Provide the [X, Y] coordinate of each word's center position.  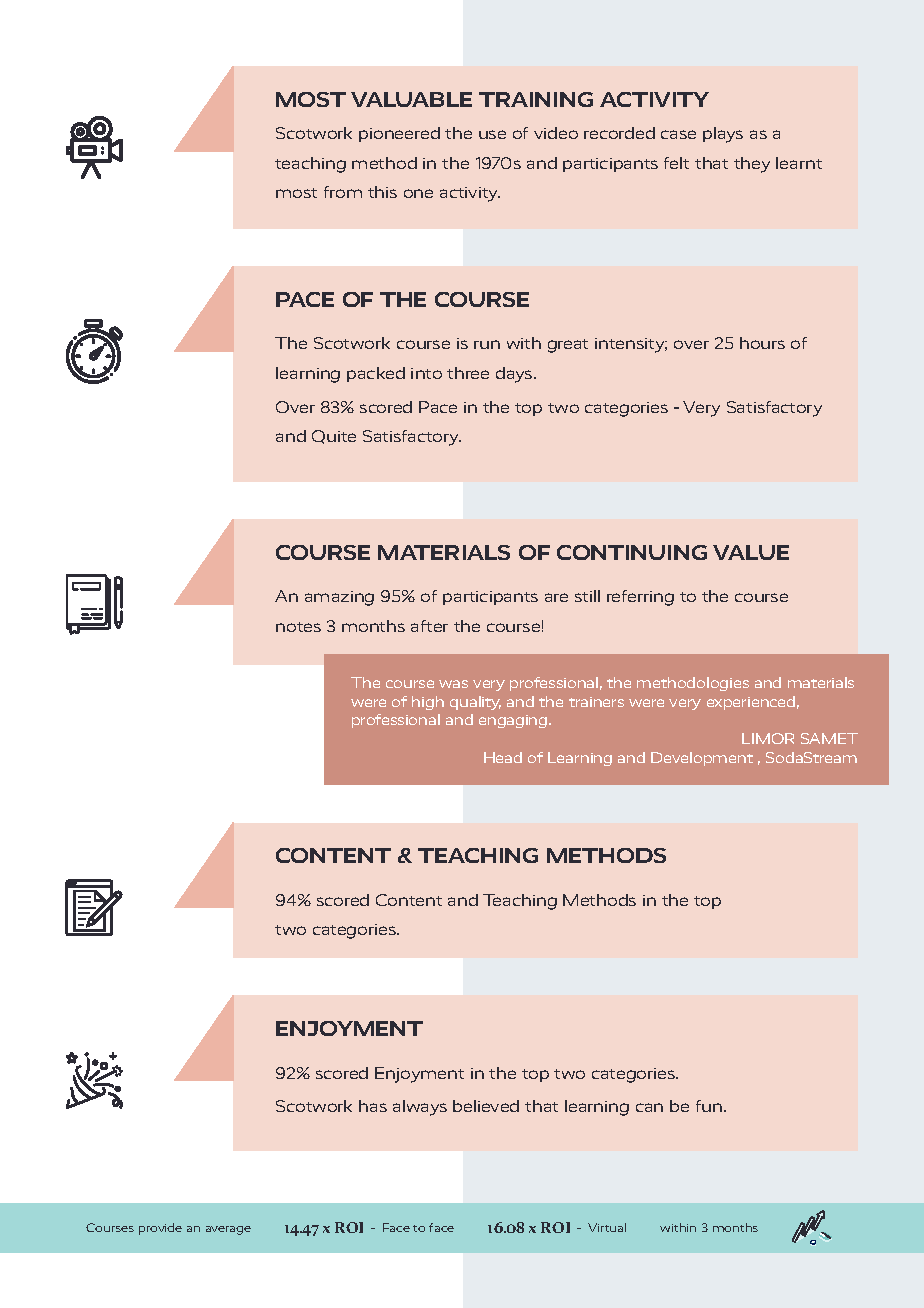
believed [486, 1106]
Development [702, 759]
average [228, 1230]
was [453, 684]
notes [298, 627]
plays [723, 135]
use [492, 134]
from [343, 192]
